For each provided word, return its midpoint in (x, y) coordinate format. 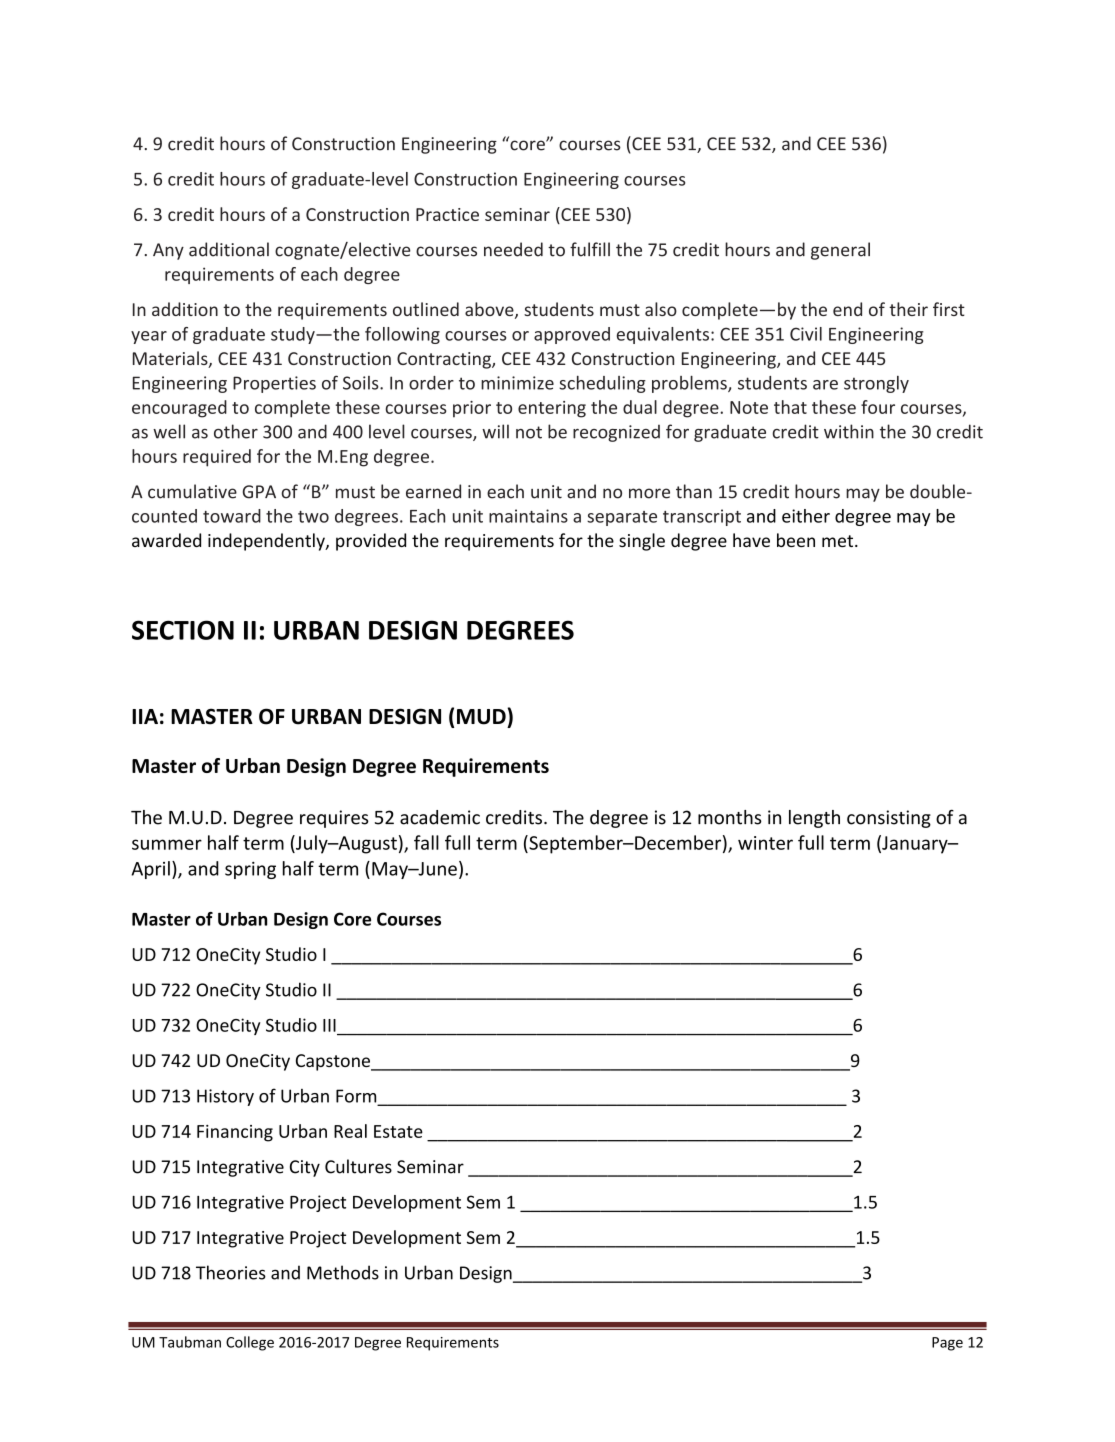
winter (765, 843)
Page (947, 1344)
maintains (528, 516)
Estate (398, 1131)
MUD (482, 716)
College (250, 1343)
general (840, 251)
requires (334, 819)
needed (513, 249)
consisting (889, 819)
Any (168, 251)
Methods (343, 1272)
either (806, 516)
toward (232, 516)
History (225, 1097)
